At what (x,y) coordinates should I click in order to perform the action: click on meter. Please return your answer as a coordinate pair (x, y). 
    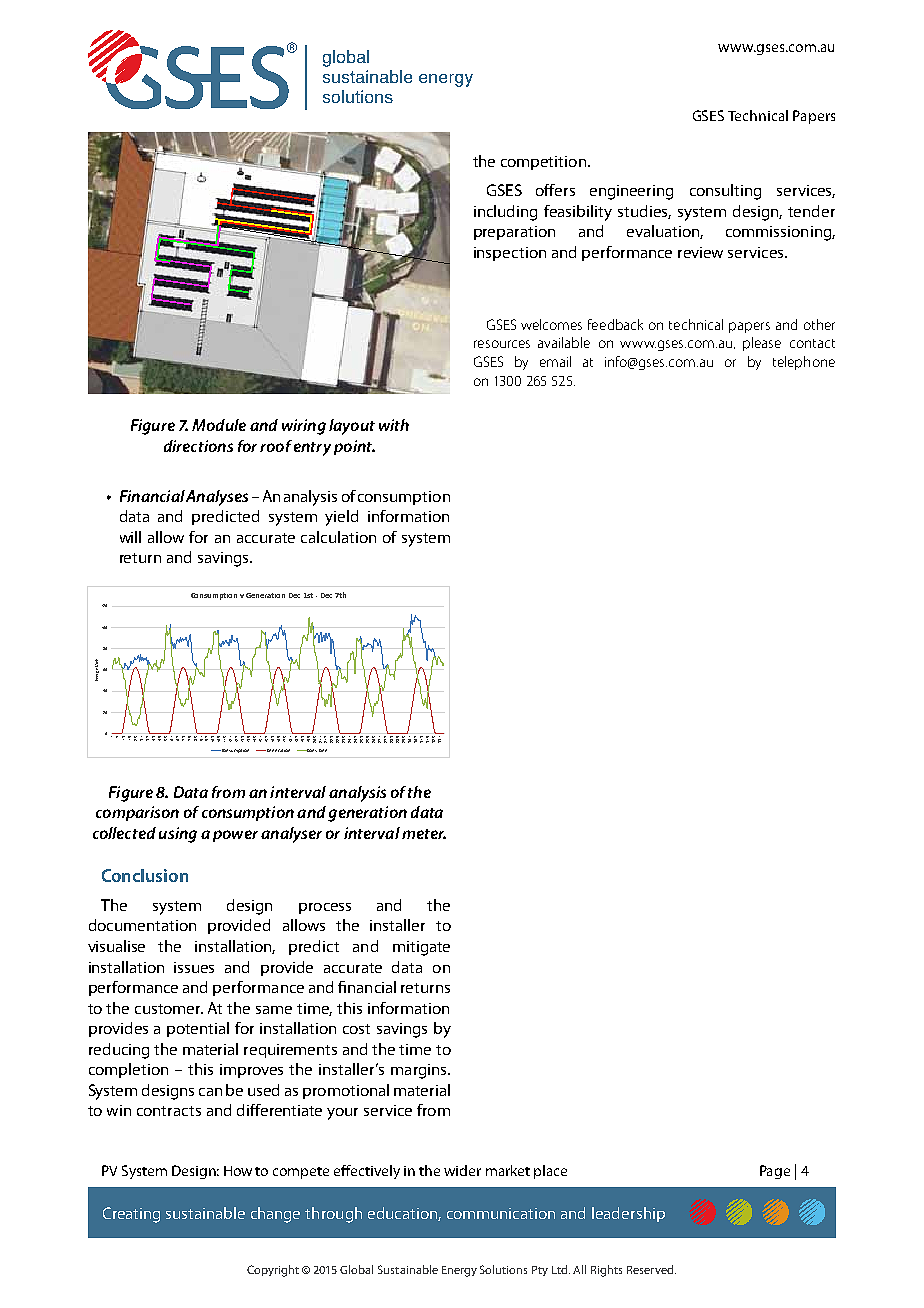
    Looking at the image, I should click on (424, 834).
